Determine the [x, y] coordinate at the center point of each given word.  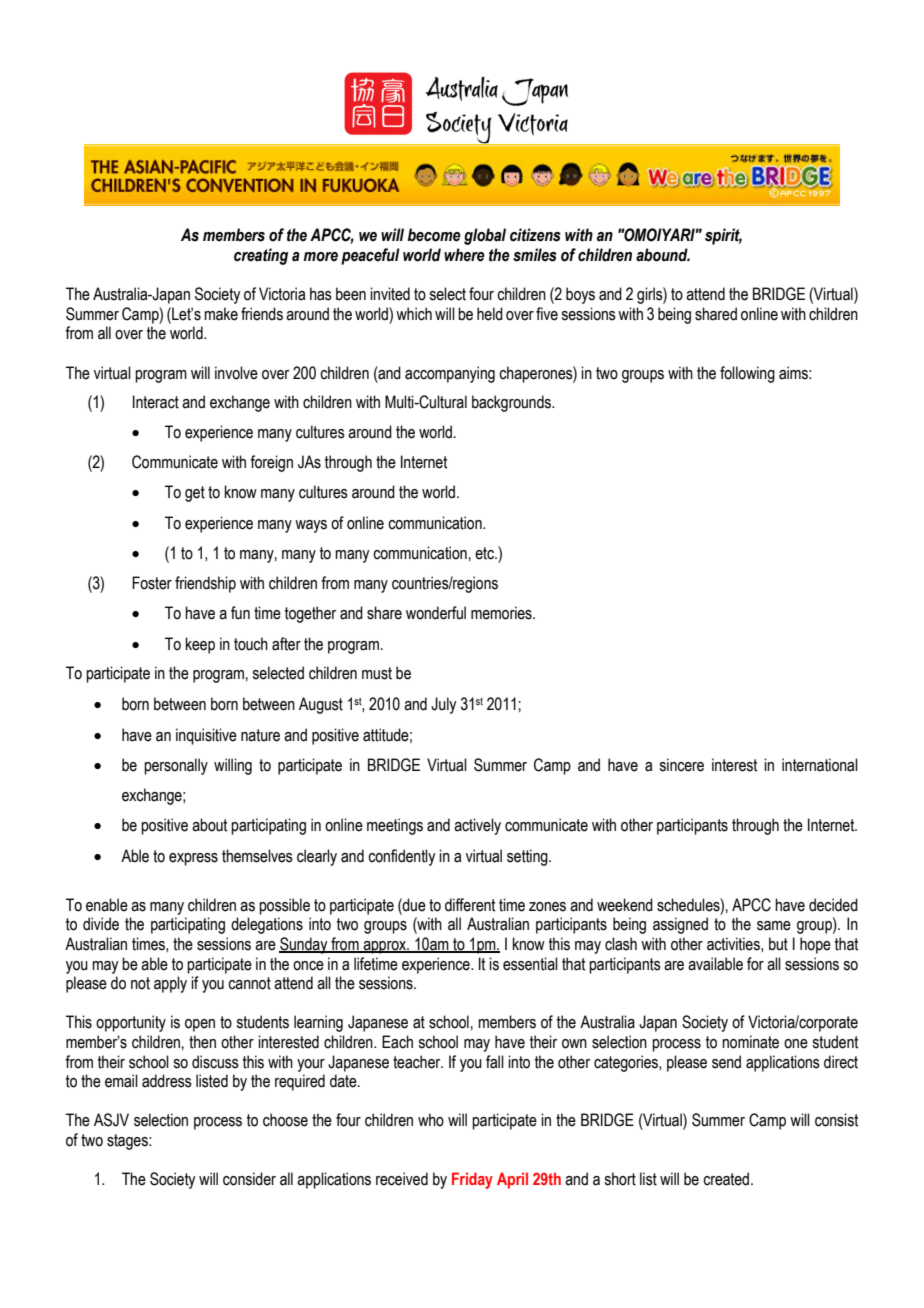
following [747, 374]
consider [249, 1179]
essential [530, 964]
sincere [681, 765]
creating [261, 256]
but [778, 944]
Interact [156, 402]
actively [477, 826]
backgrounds [513, 403]
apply [170, 984]
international [820, 765]
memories [502, 613]
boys [580, 295]
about [209, 825]
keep [200, 645]
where [464, 255]
